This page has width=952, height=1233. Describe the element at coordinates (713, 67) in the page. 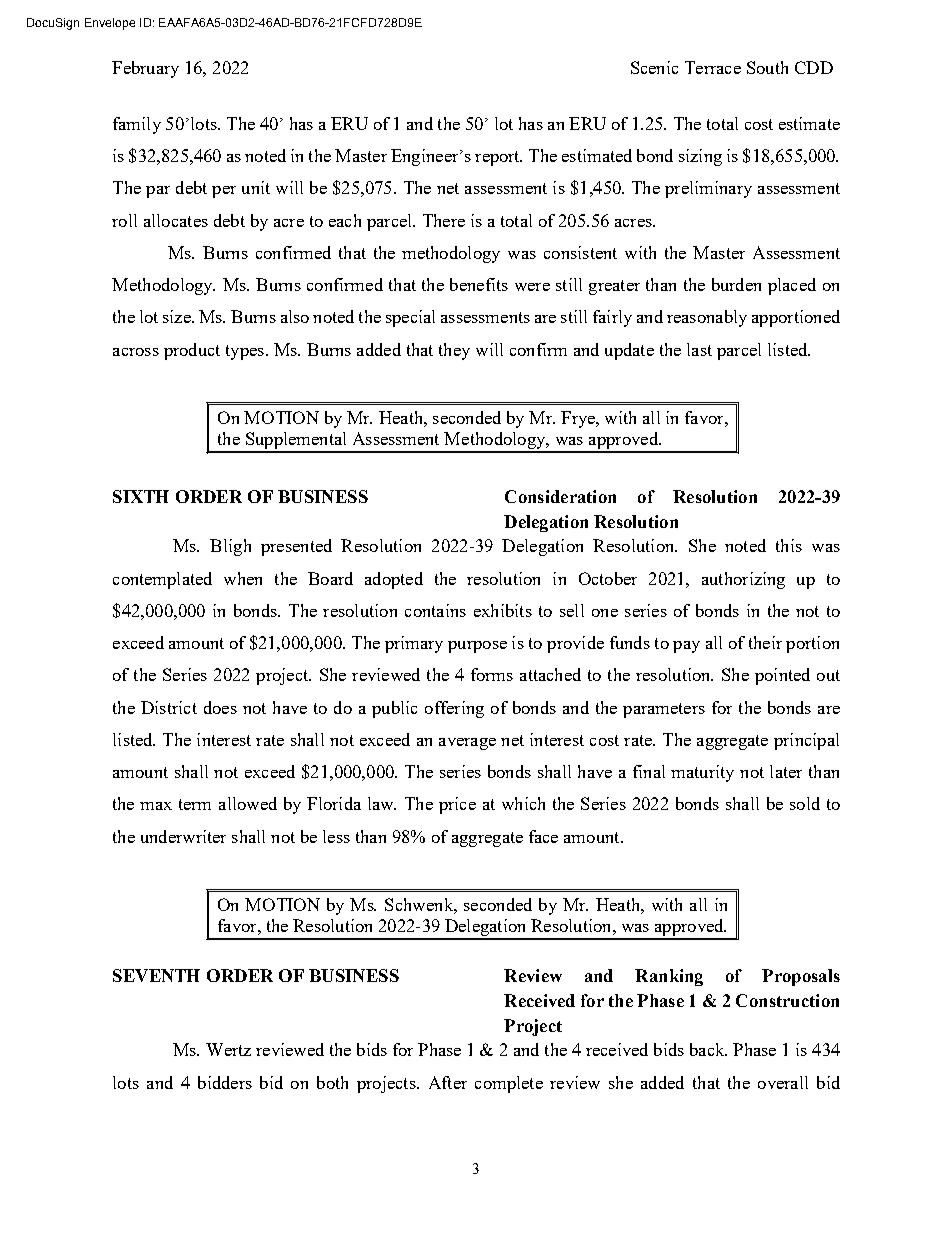

I see `Terrace` at that location.
